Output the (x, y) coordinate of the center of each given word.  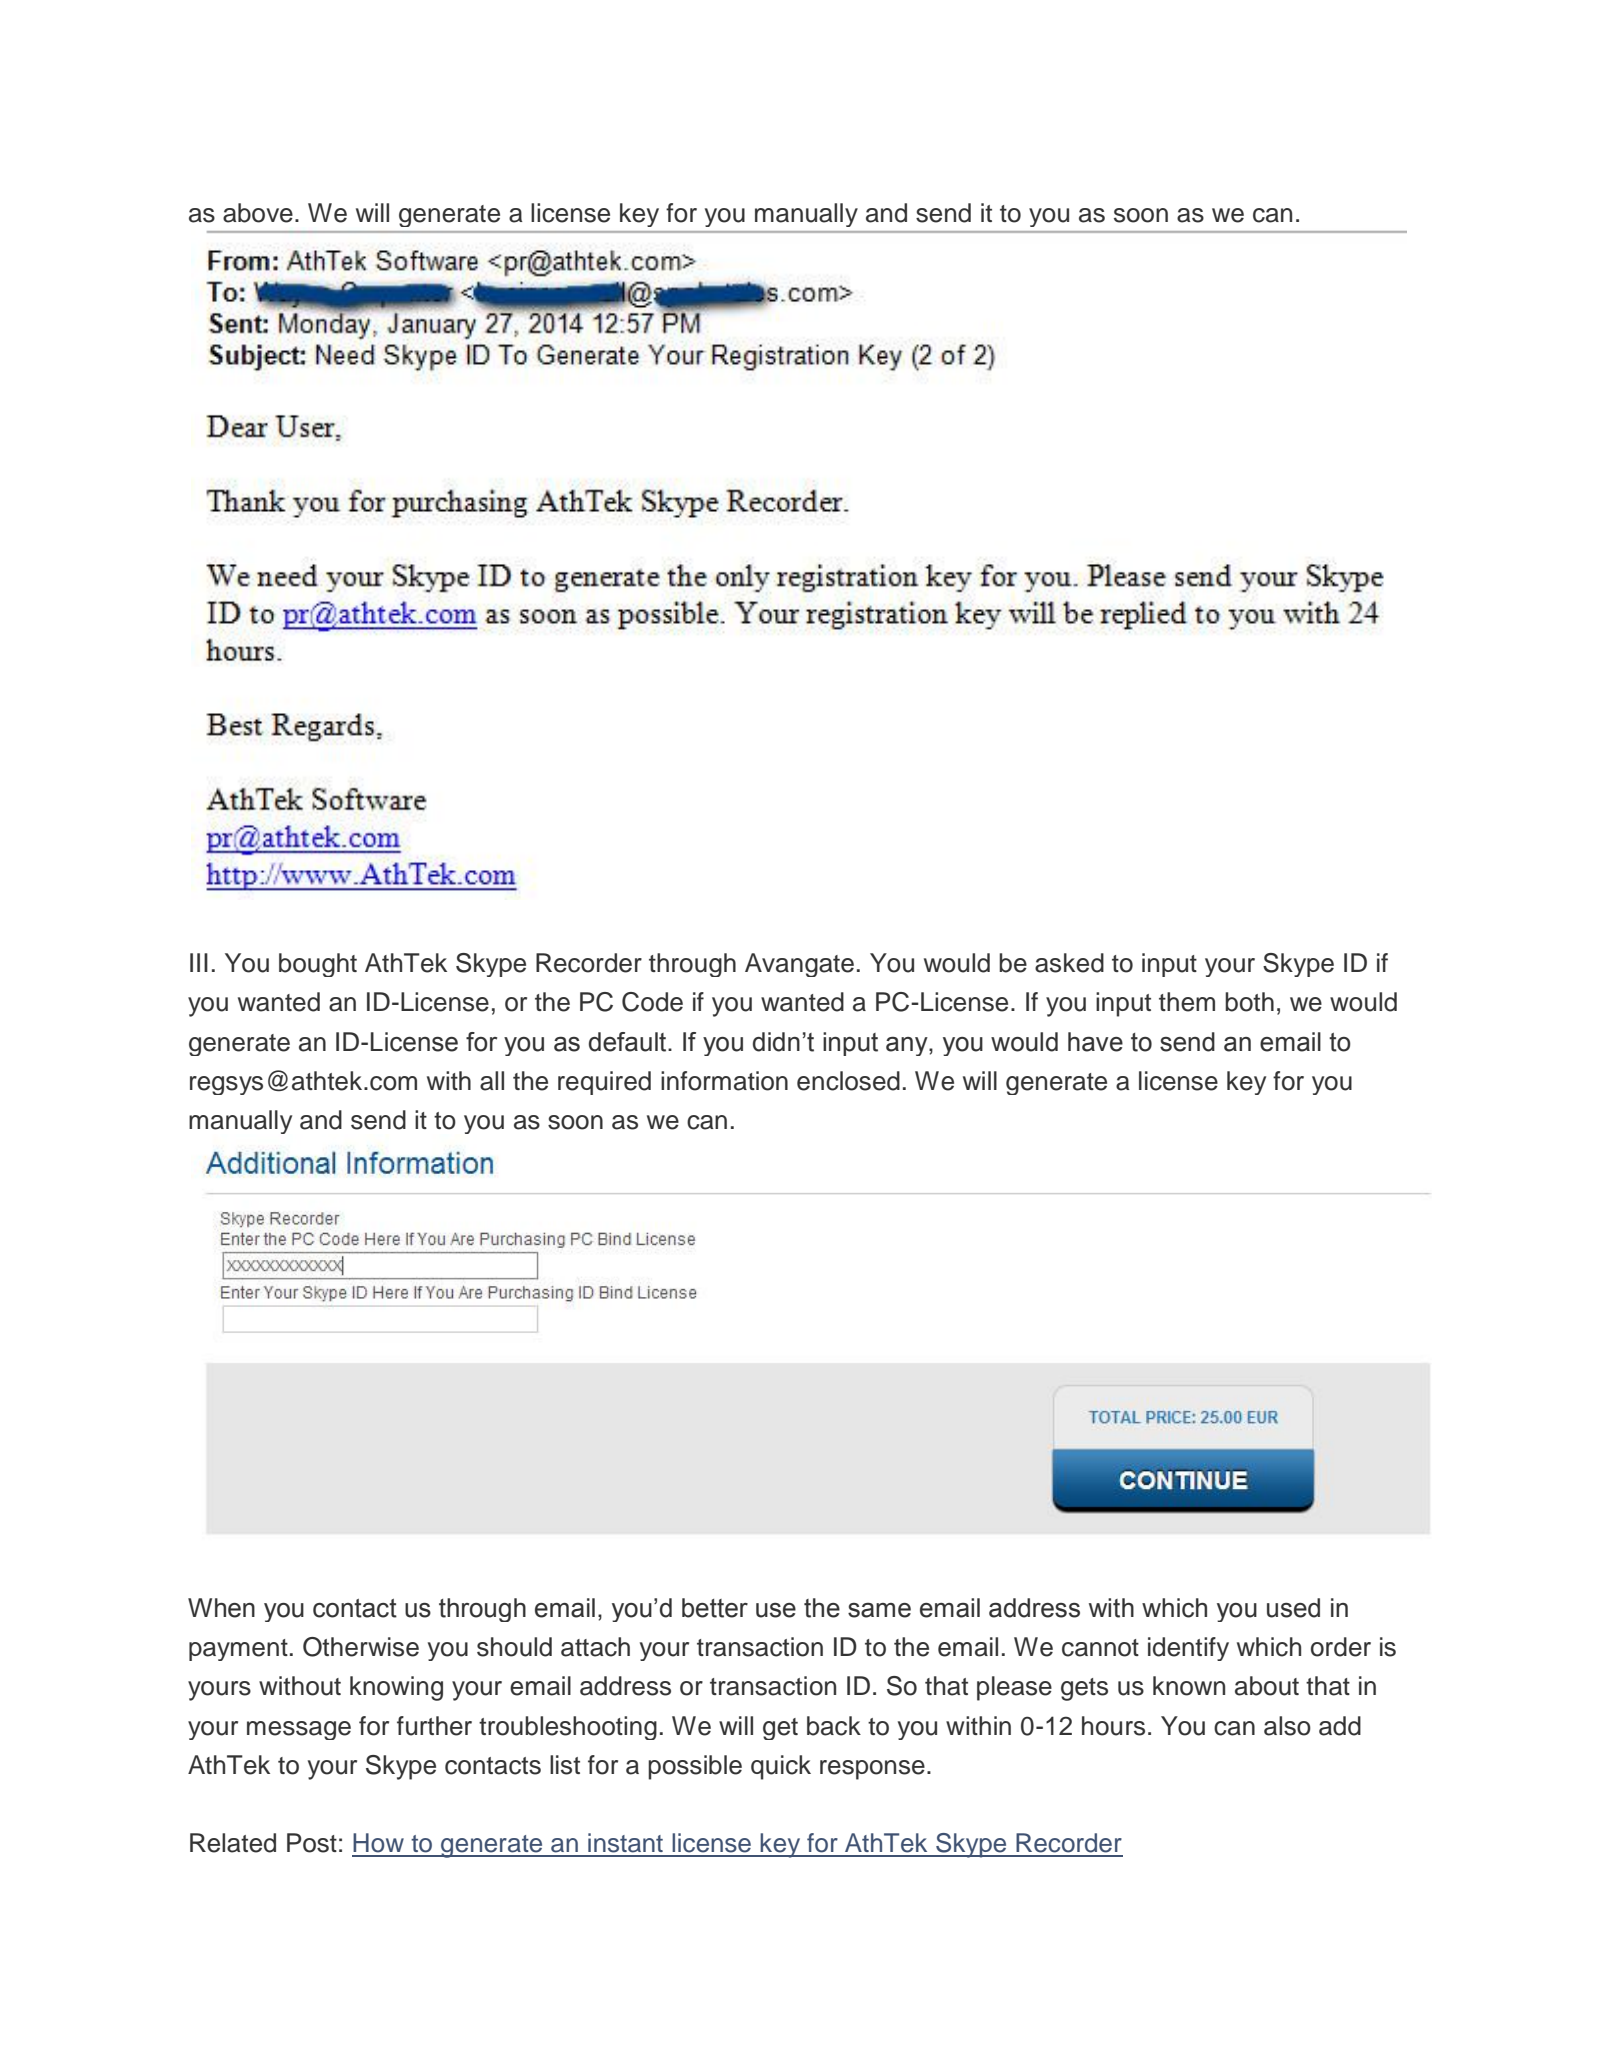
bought (318, 965)
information (724, 1081)
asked (1069, 963)
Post (312, 1843)
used (1293, 1608)
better (715, 1608)
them (1187, 1002)
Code (652, 1002)
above (258, 213)
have (1095, 1042)
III (199, 962)
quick (781, 1767)
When (221, 1608)
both (1249, 1002)
